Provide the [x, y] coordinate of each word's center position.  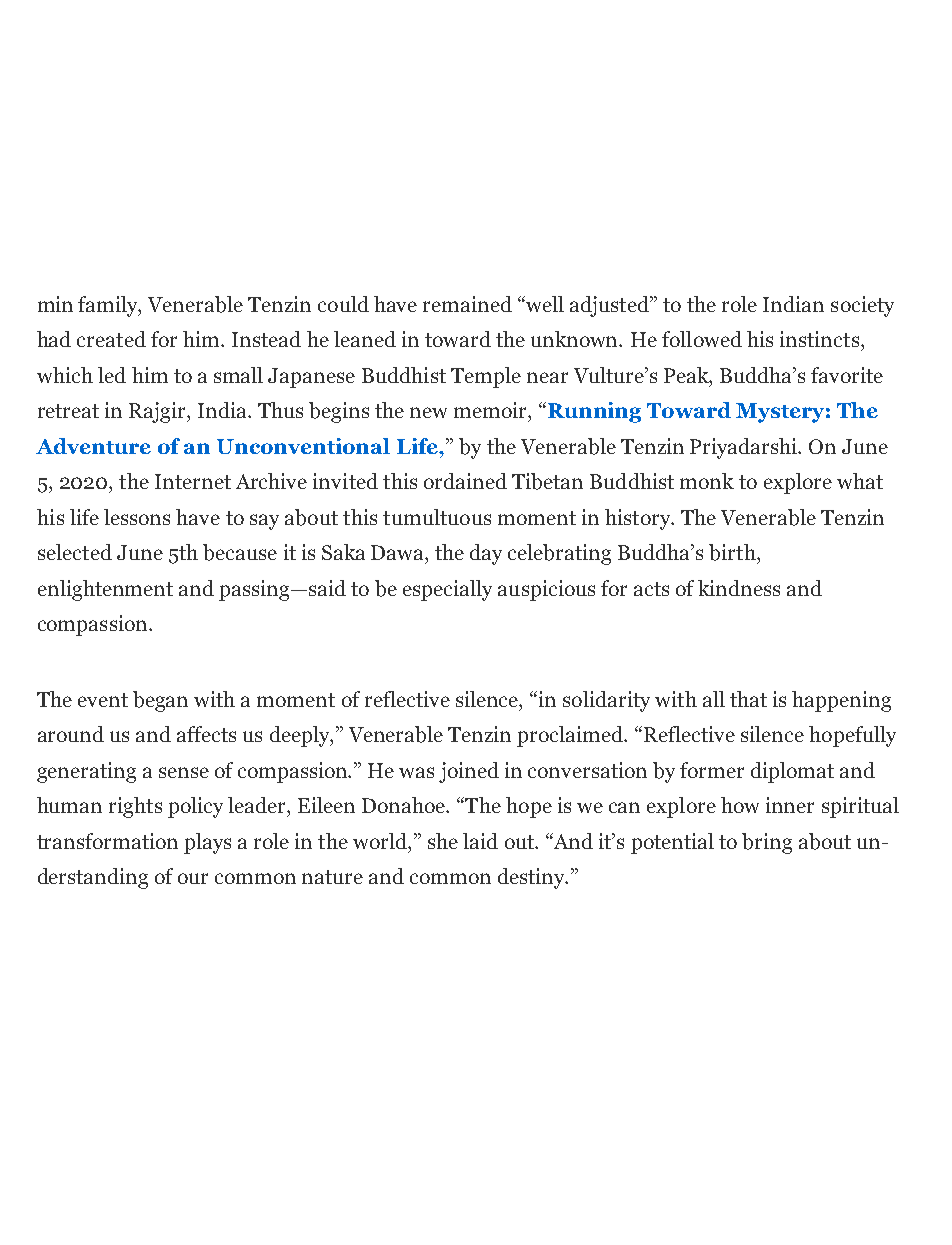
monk [707, 481]
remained [467, 304]
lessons [137, 517]
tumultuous [437, 517]
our [193, 878]
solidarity [606, 701]
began [160, 701]
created [111, 339]
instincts [819, 339]
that [748, 699]
